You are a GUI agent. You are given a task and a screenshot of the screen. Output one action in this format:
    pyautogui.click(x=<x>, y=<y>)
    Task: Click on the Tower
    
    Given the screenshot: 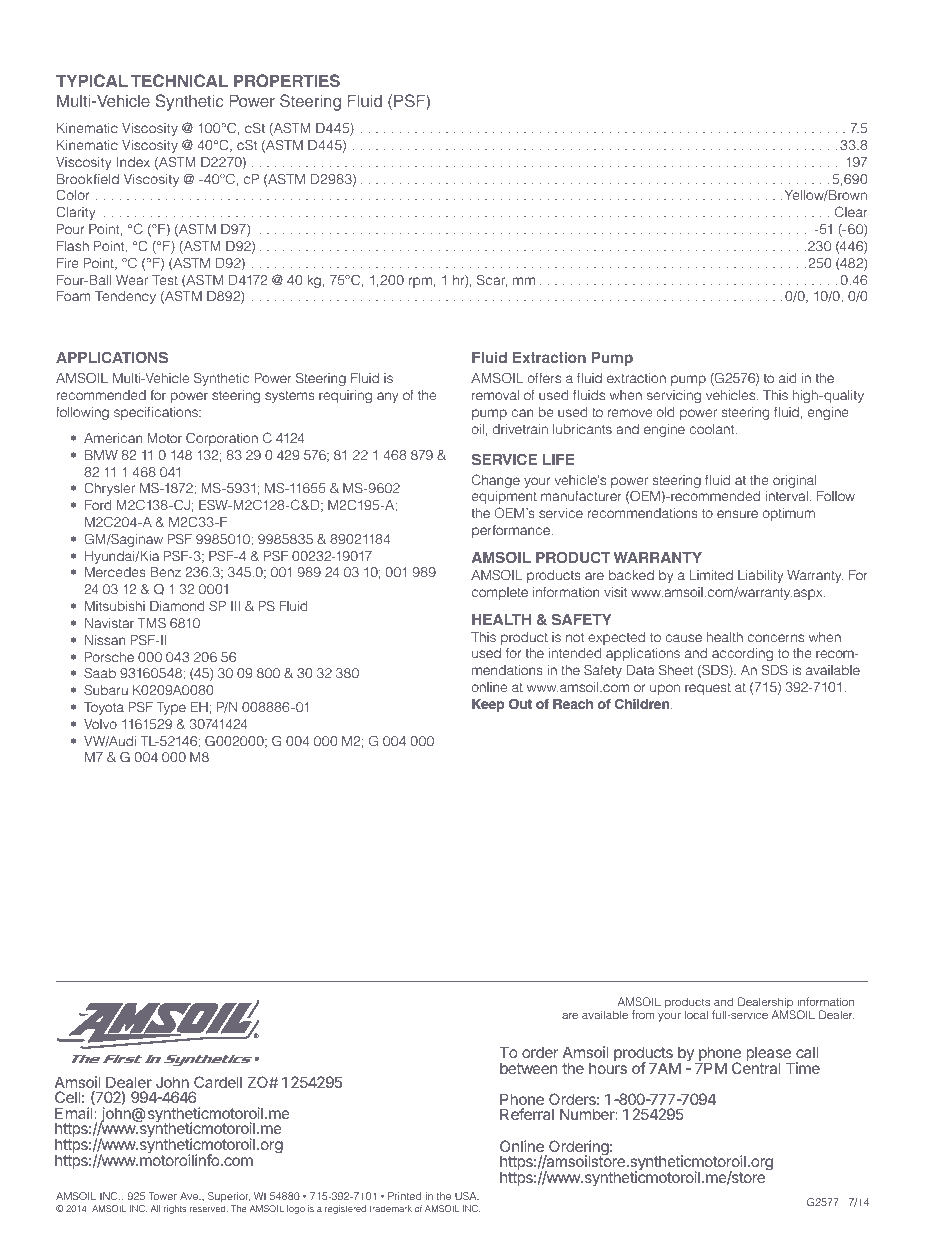 What is the action you would take?
    pyautogui.click(x=163, y=1196)
